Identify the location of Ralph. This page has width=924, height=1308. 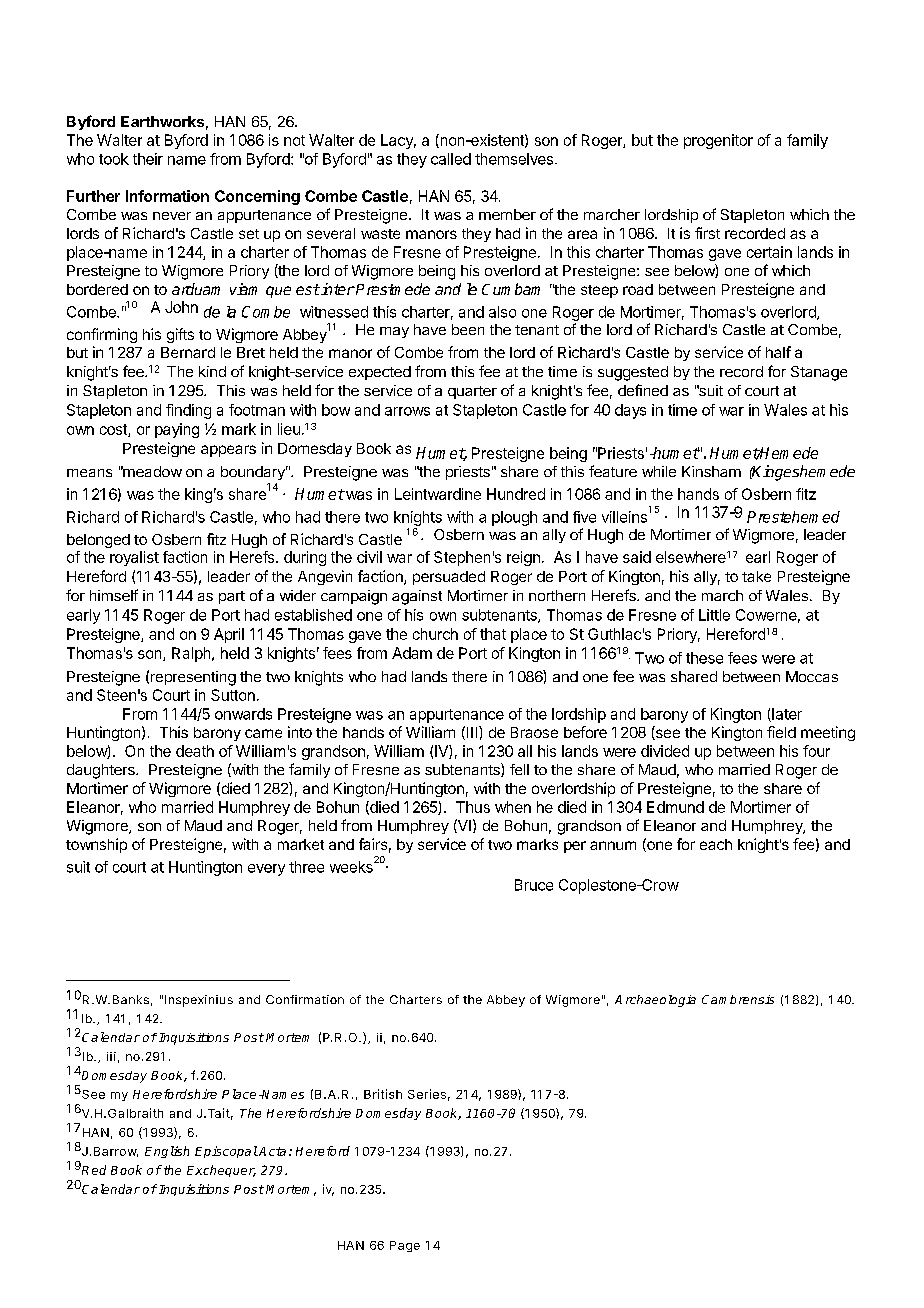
(192, 654).
